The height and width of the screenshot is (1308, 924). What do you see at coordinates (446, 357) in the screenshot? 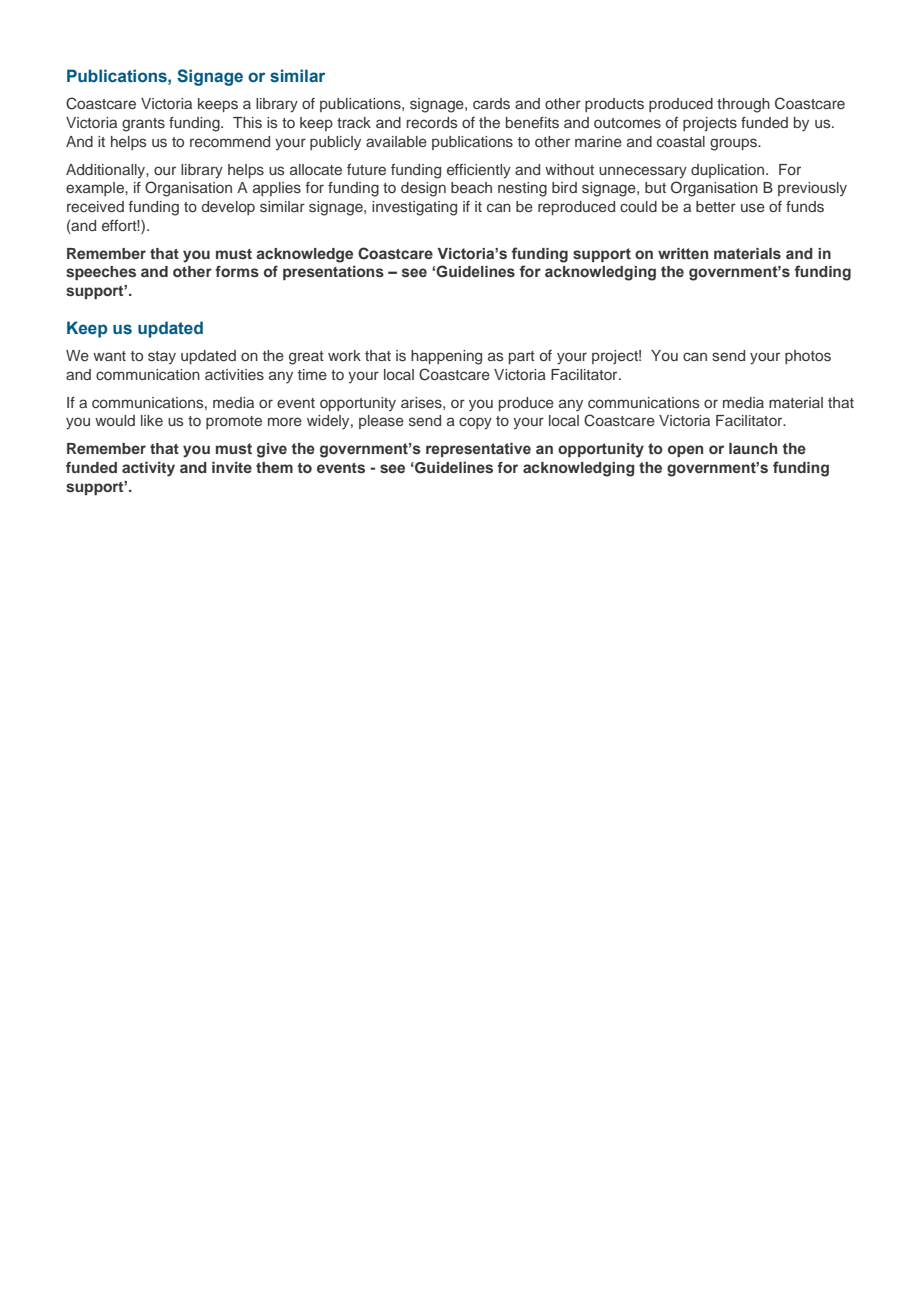
I see `happening` at bounding box center [446, 357].
